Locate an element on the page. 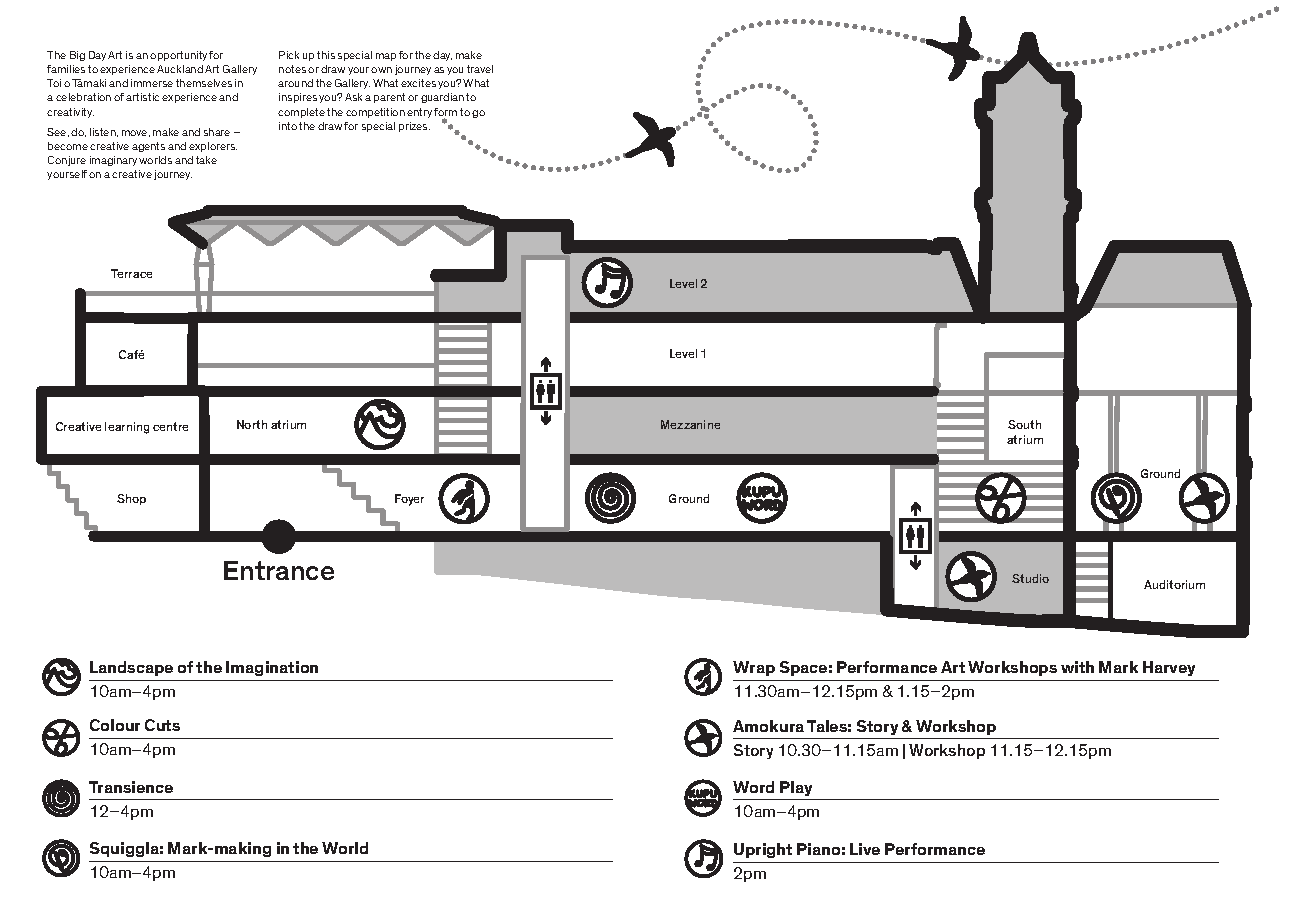 This image has height=924, width=1300. guardian is located at coordinates (442, 98).
